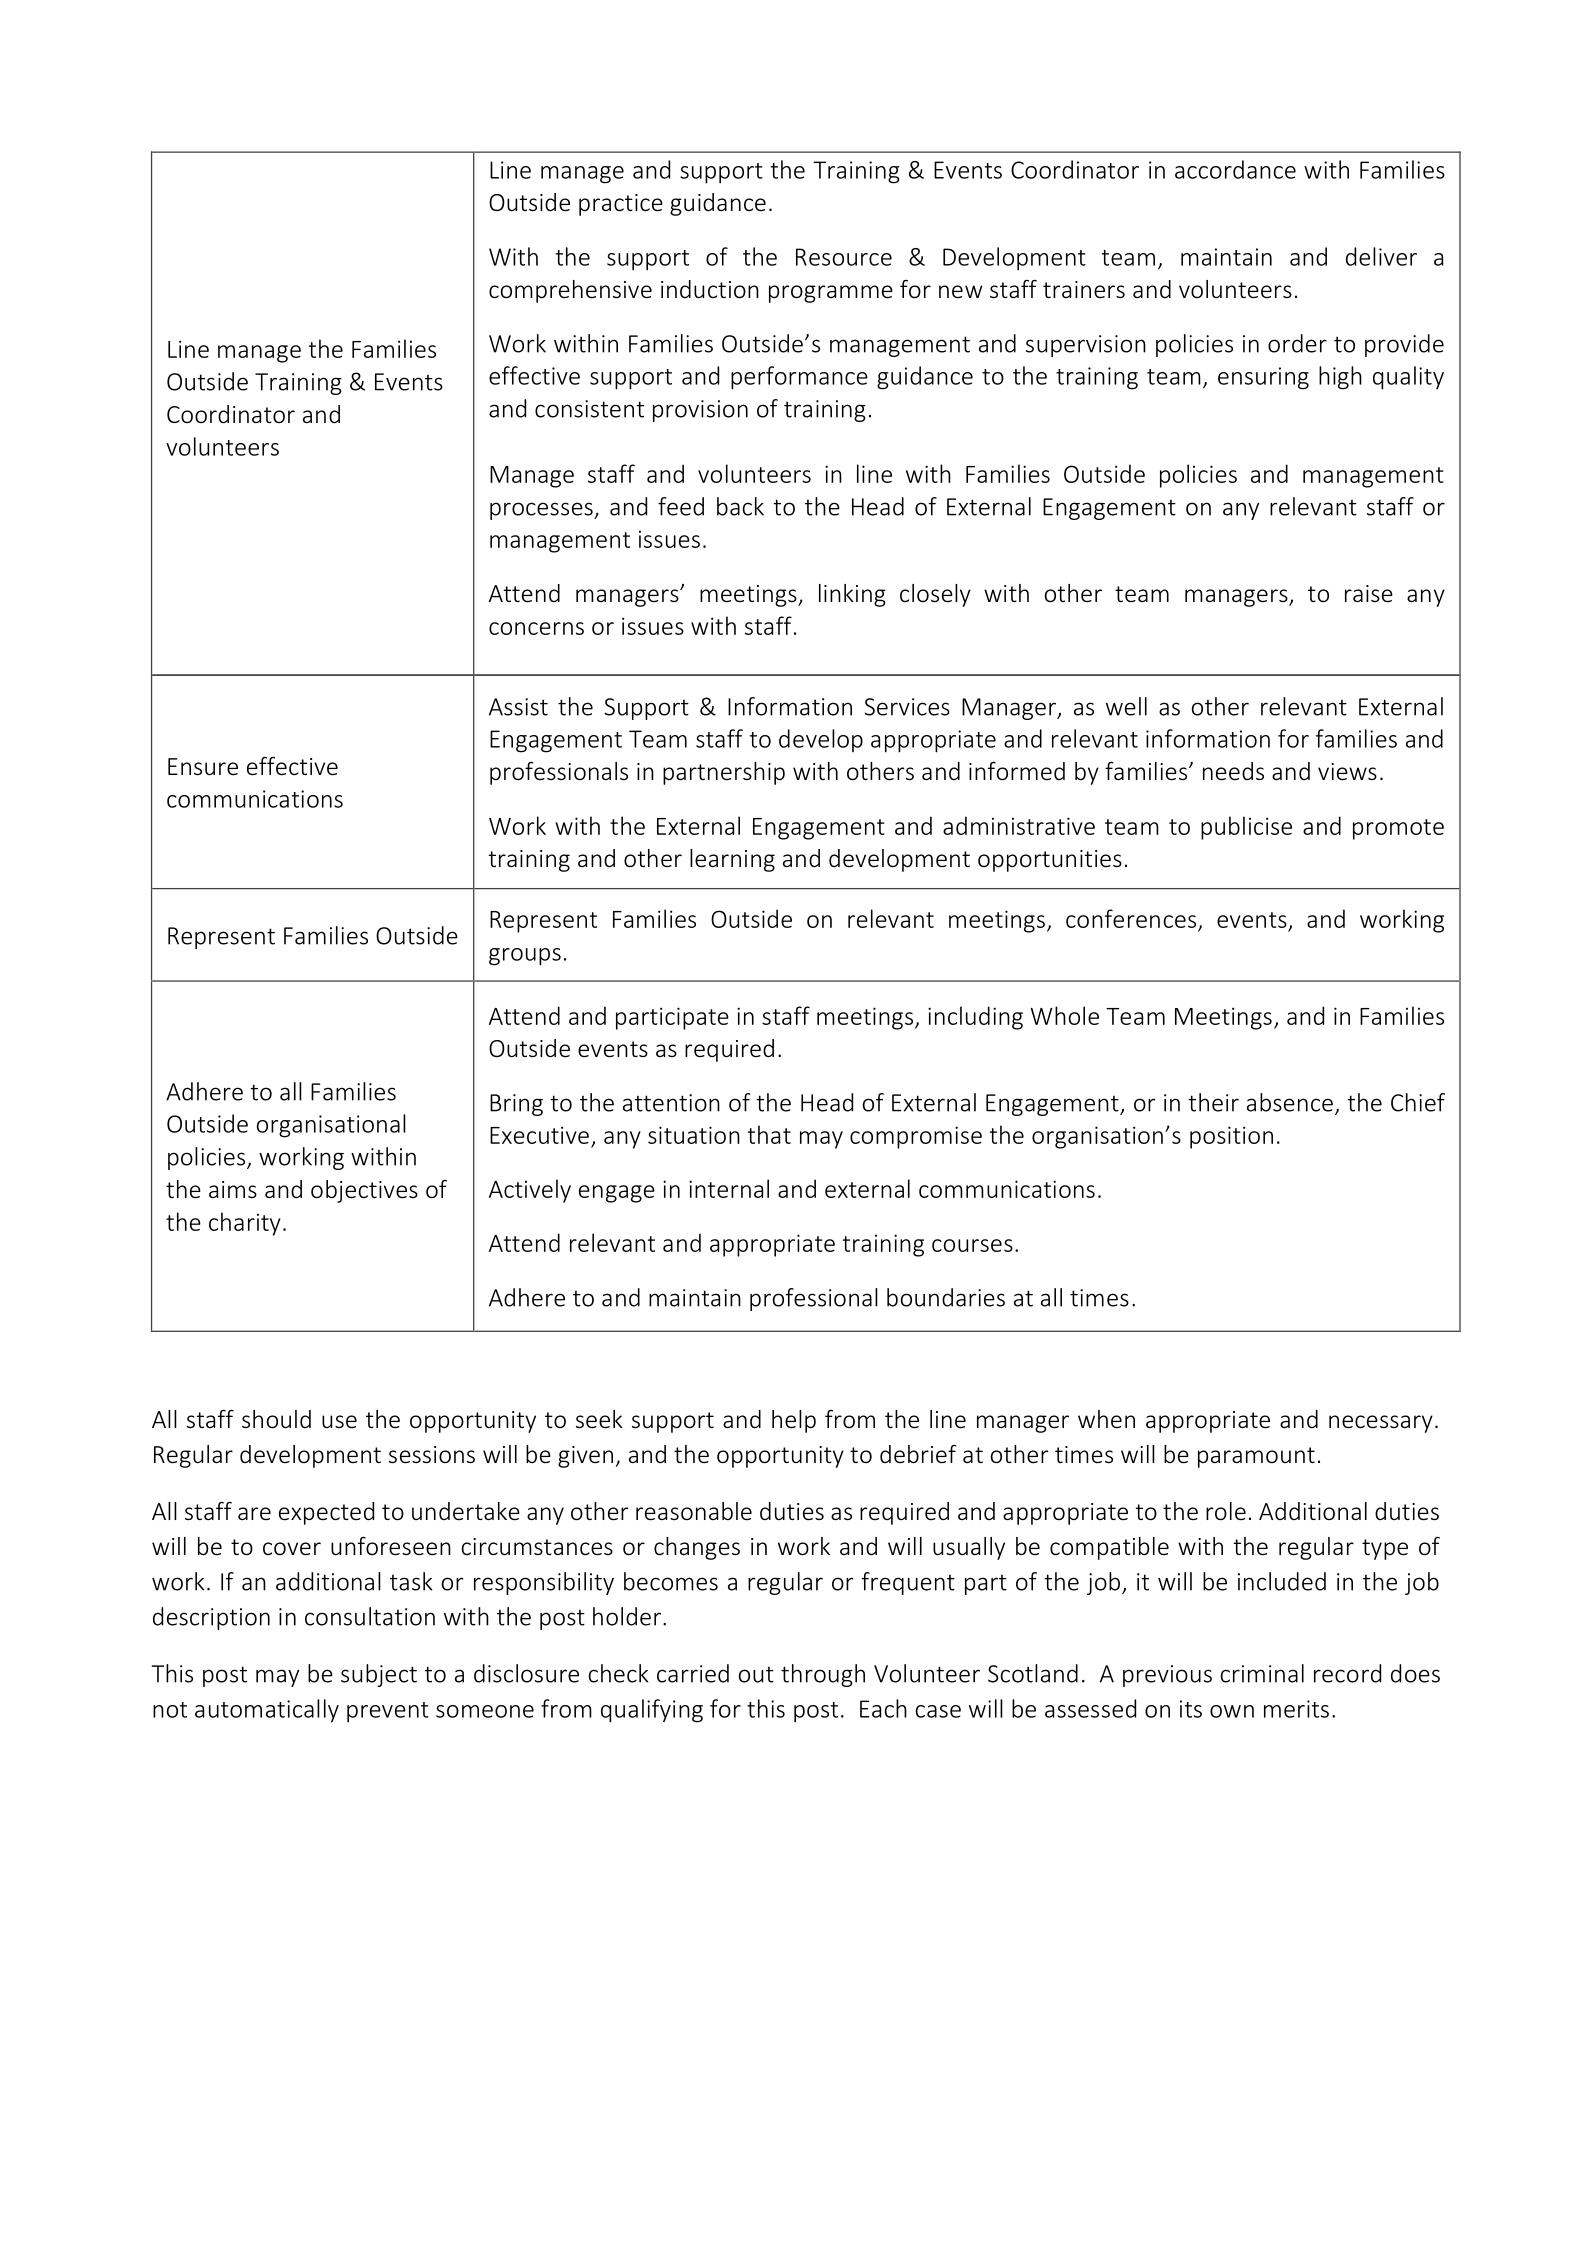 This screenshot has width=1593, height=2252. What do you see at coordinates (852, 595) in the screenshot?
I see `linking` at bounding box center [852, 595].
